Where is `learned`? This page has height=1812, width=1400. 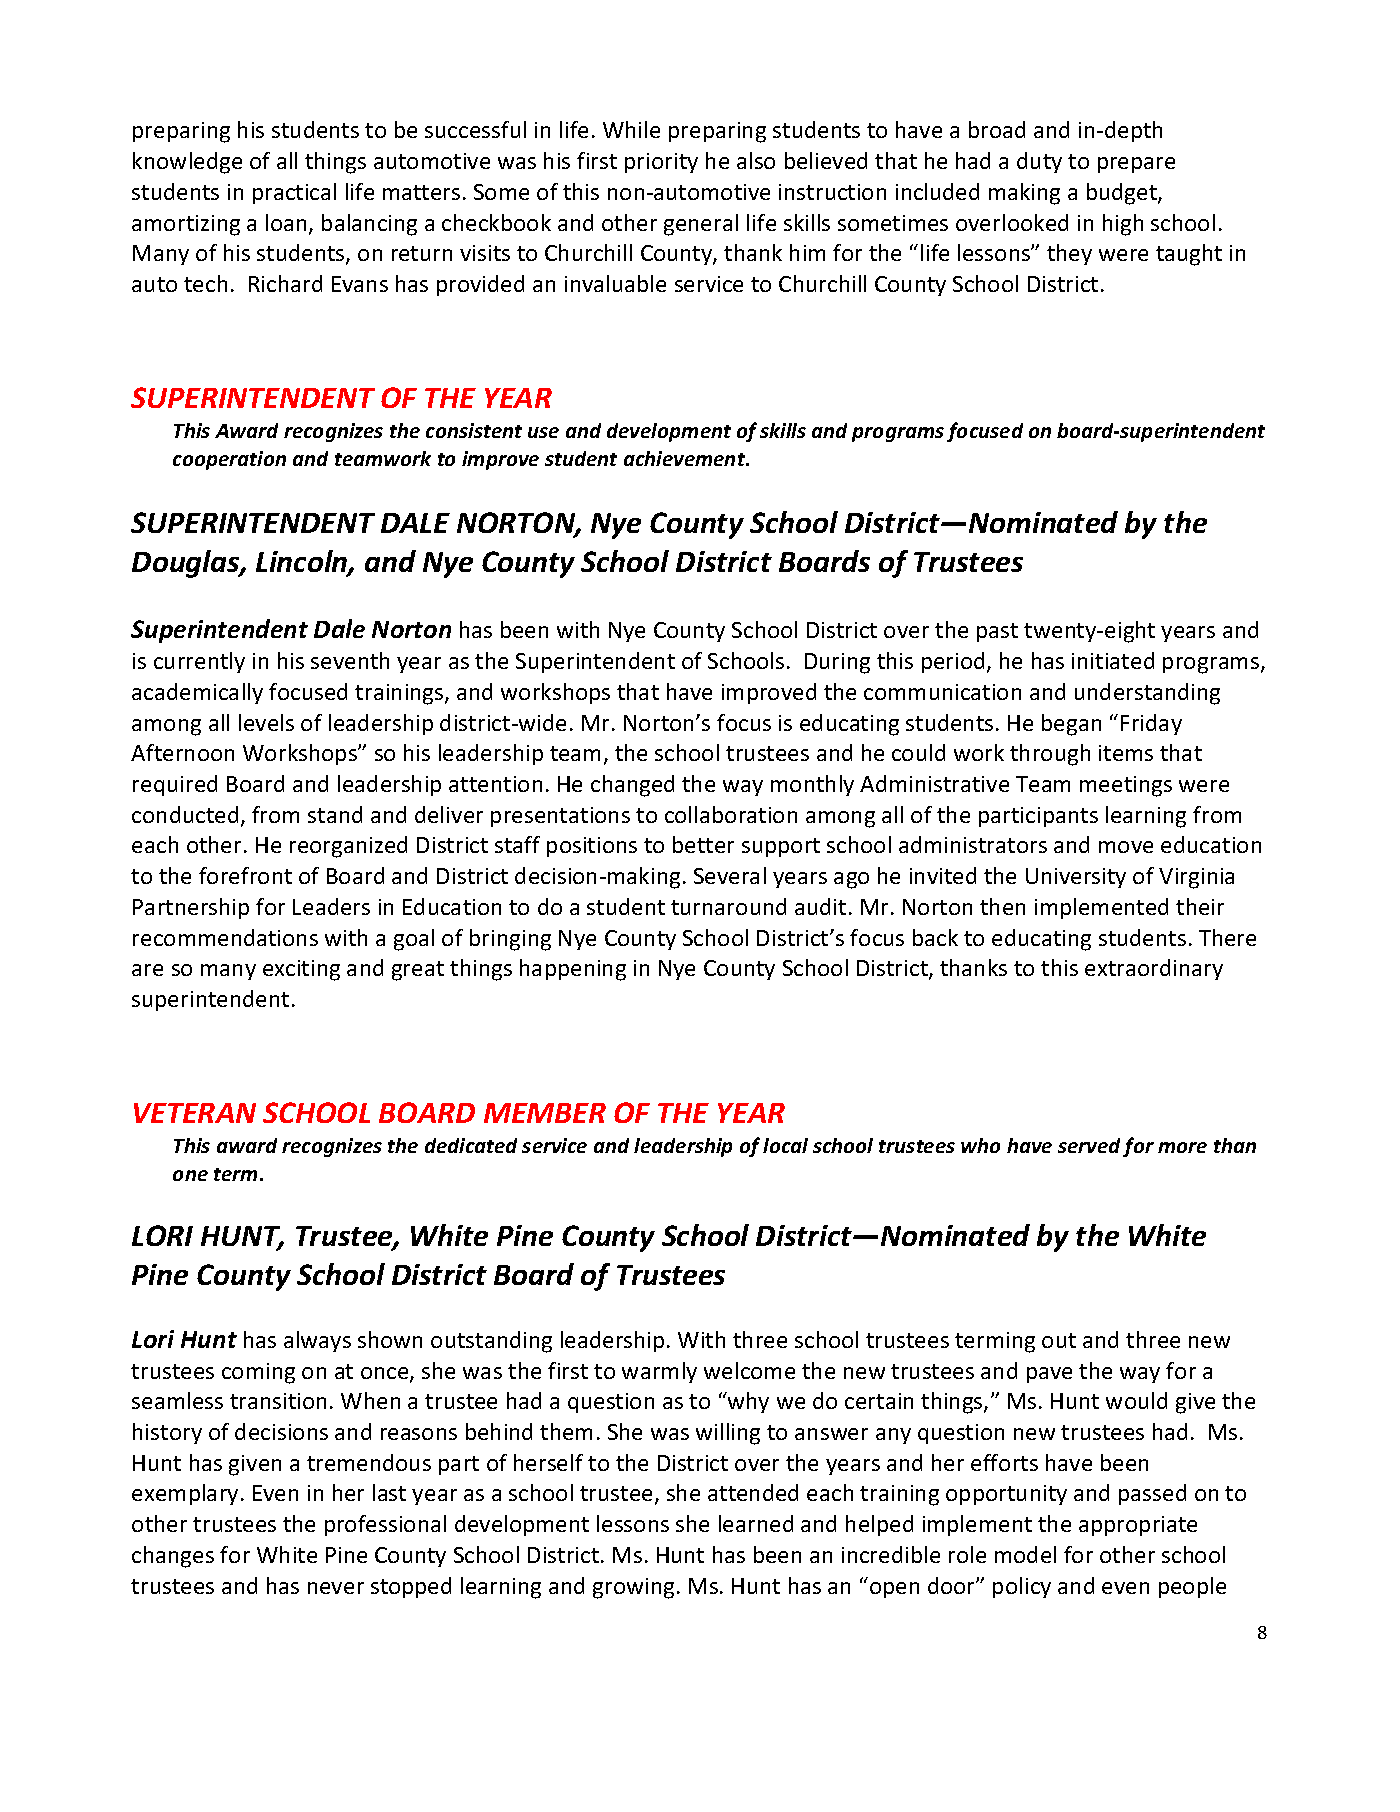 learned is located at coordinates (756, 1523).
